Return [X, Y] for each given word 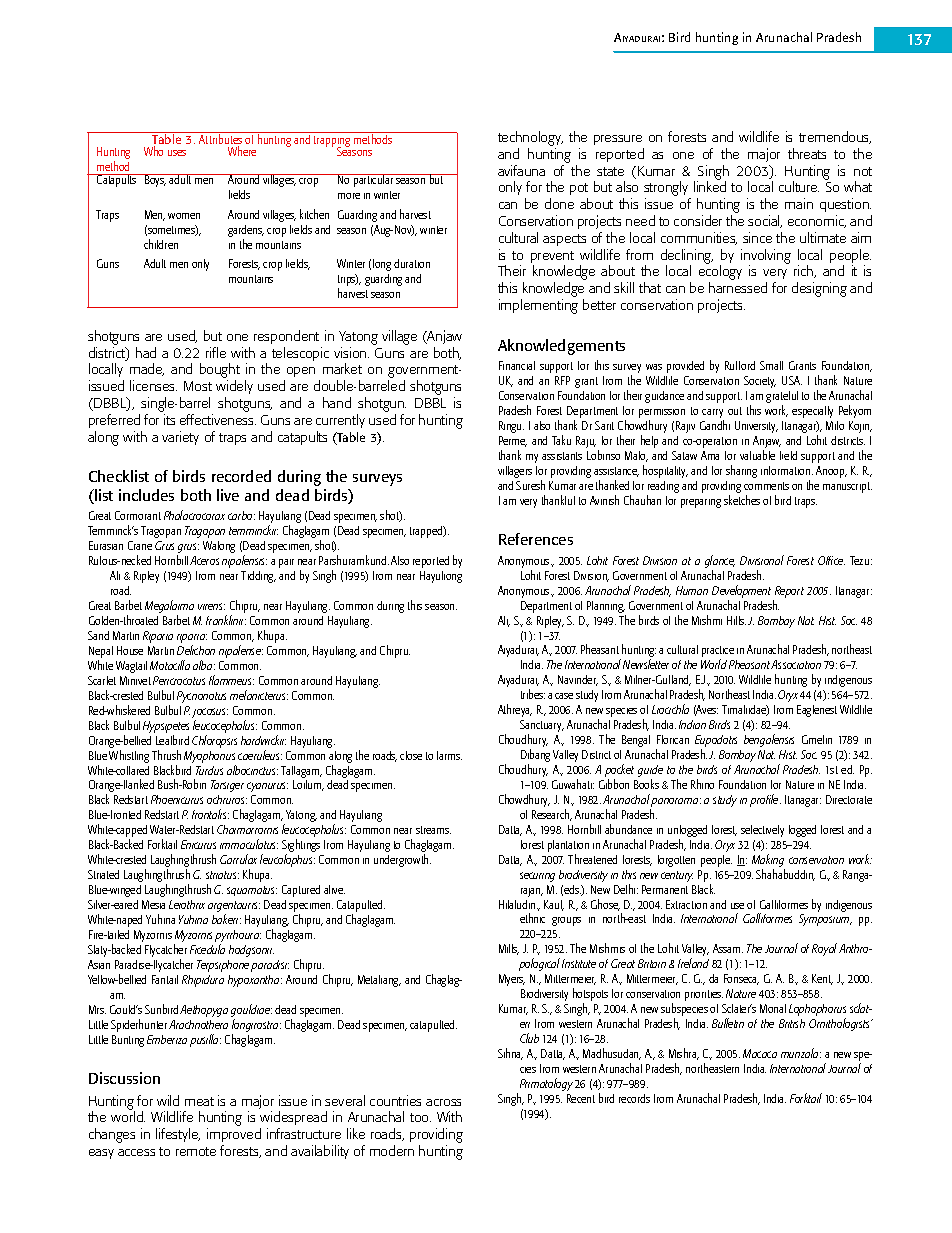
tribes [533, 694]
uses [177, 153]
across [443, 1102]
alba [204, 665]
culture [799, 186]
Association [796, 664]
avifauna [521, 170]
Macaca [760, 1053]
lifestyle [178, 1135]
